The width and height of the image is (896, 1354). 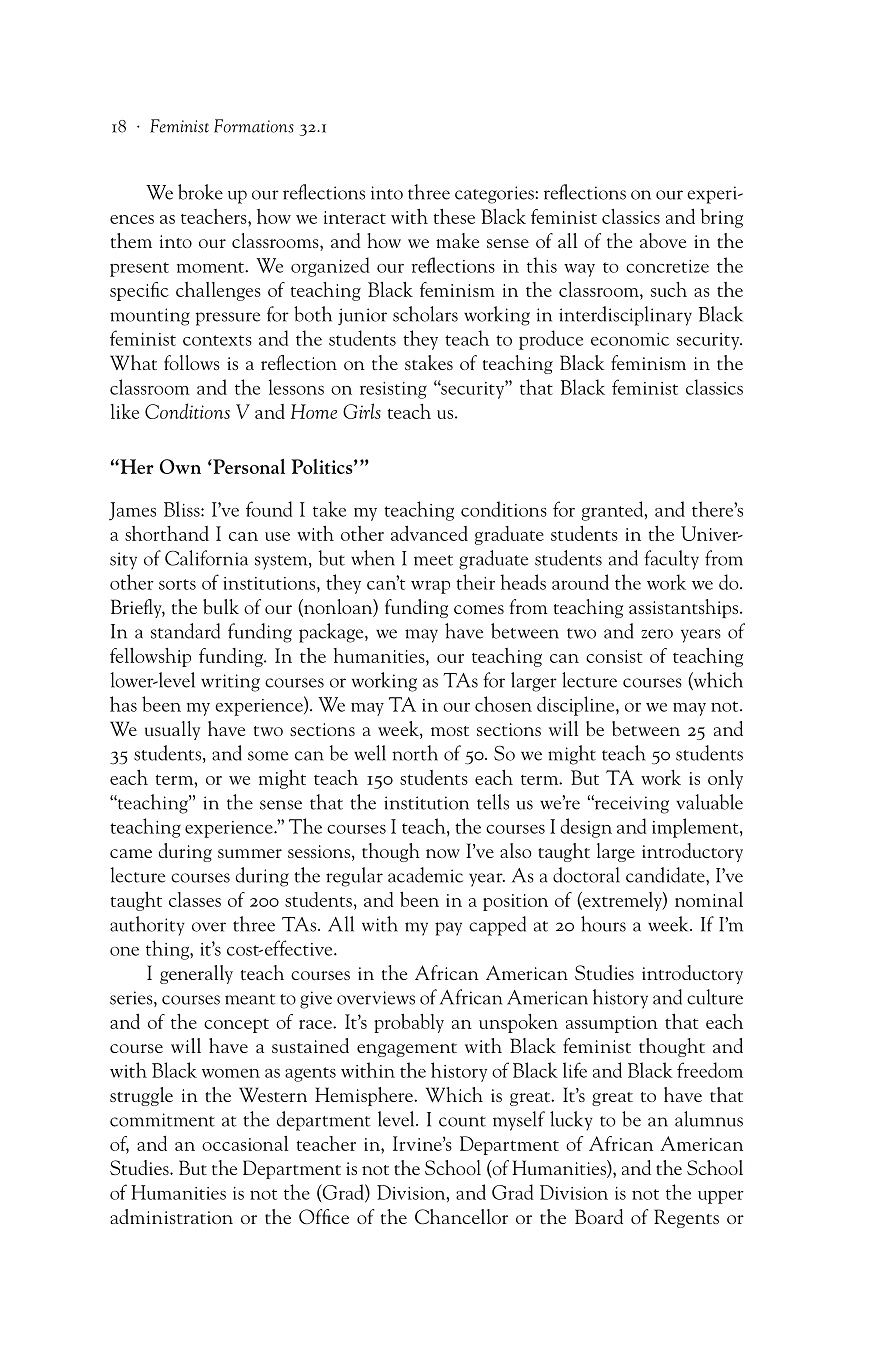 I want to click on broke, so click(x=200, y=192).
